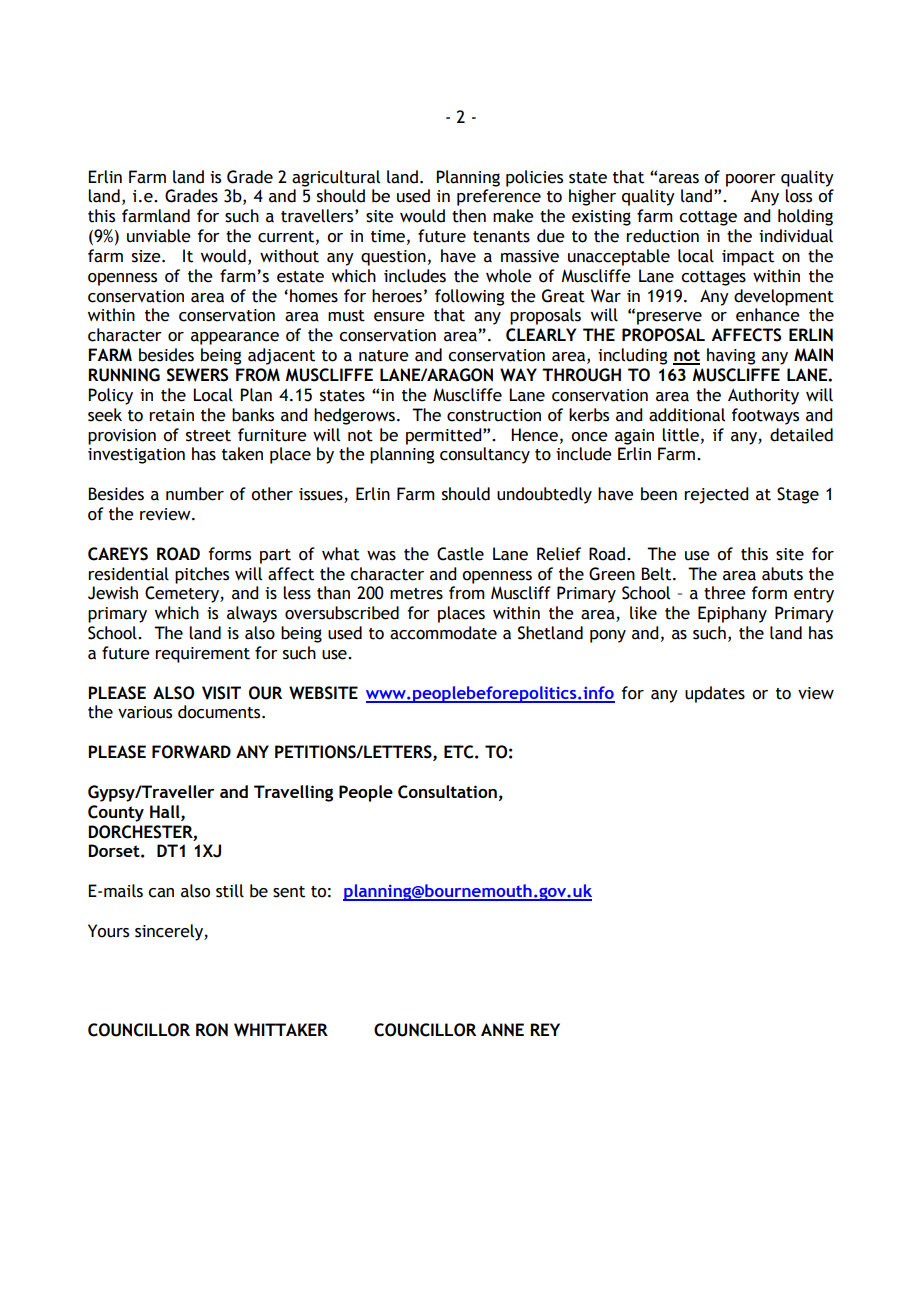  What do you see at coordinates (469, 216) in the screenshot?
I see `then` at bounding box center [469, 216].
